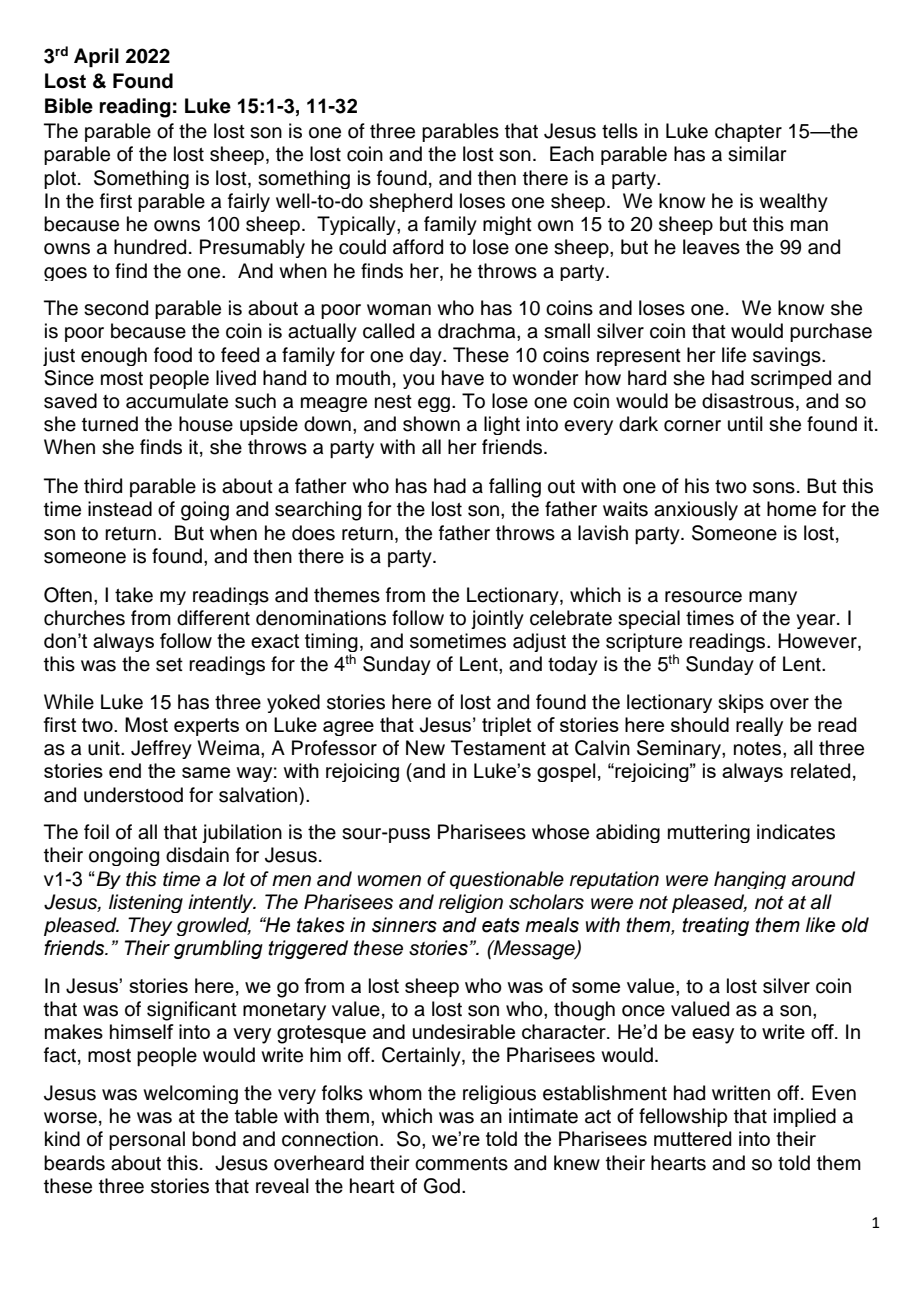 Image resolution: width=924 pixels, height=1308 pixels. I want to click on Testament, so click(498, 748).
